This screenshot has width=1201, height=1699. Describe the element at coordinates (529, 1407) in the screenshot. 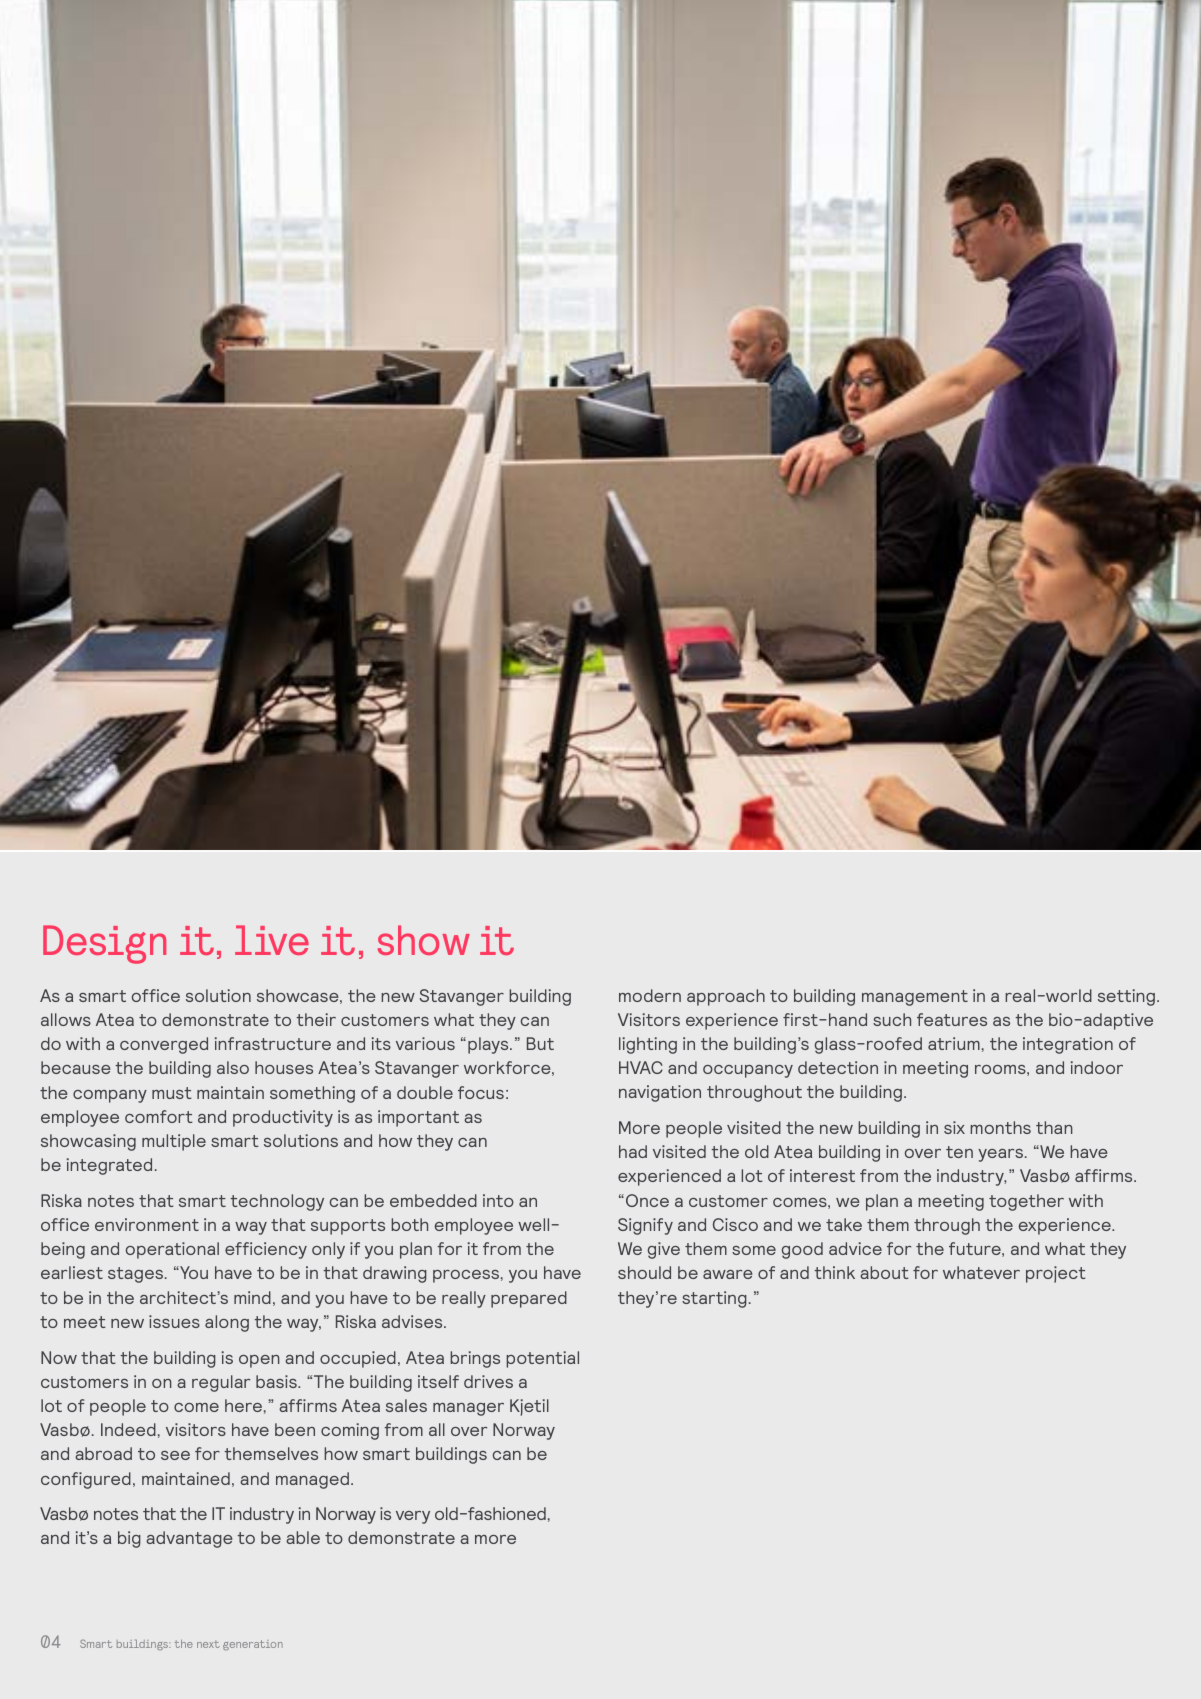

I see `Kjetil` at that location.
